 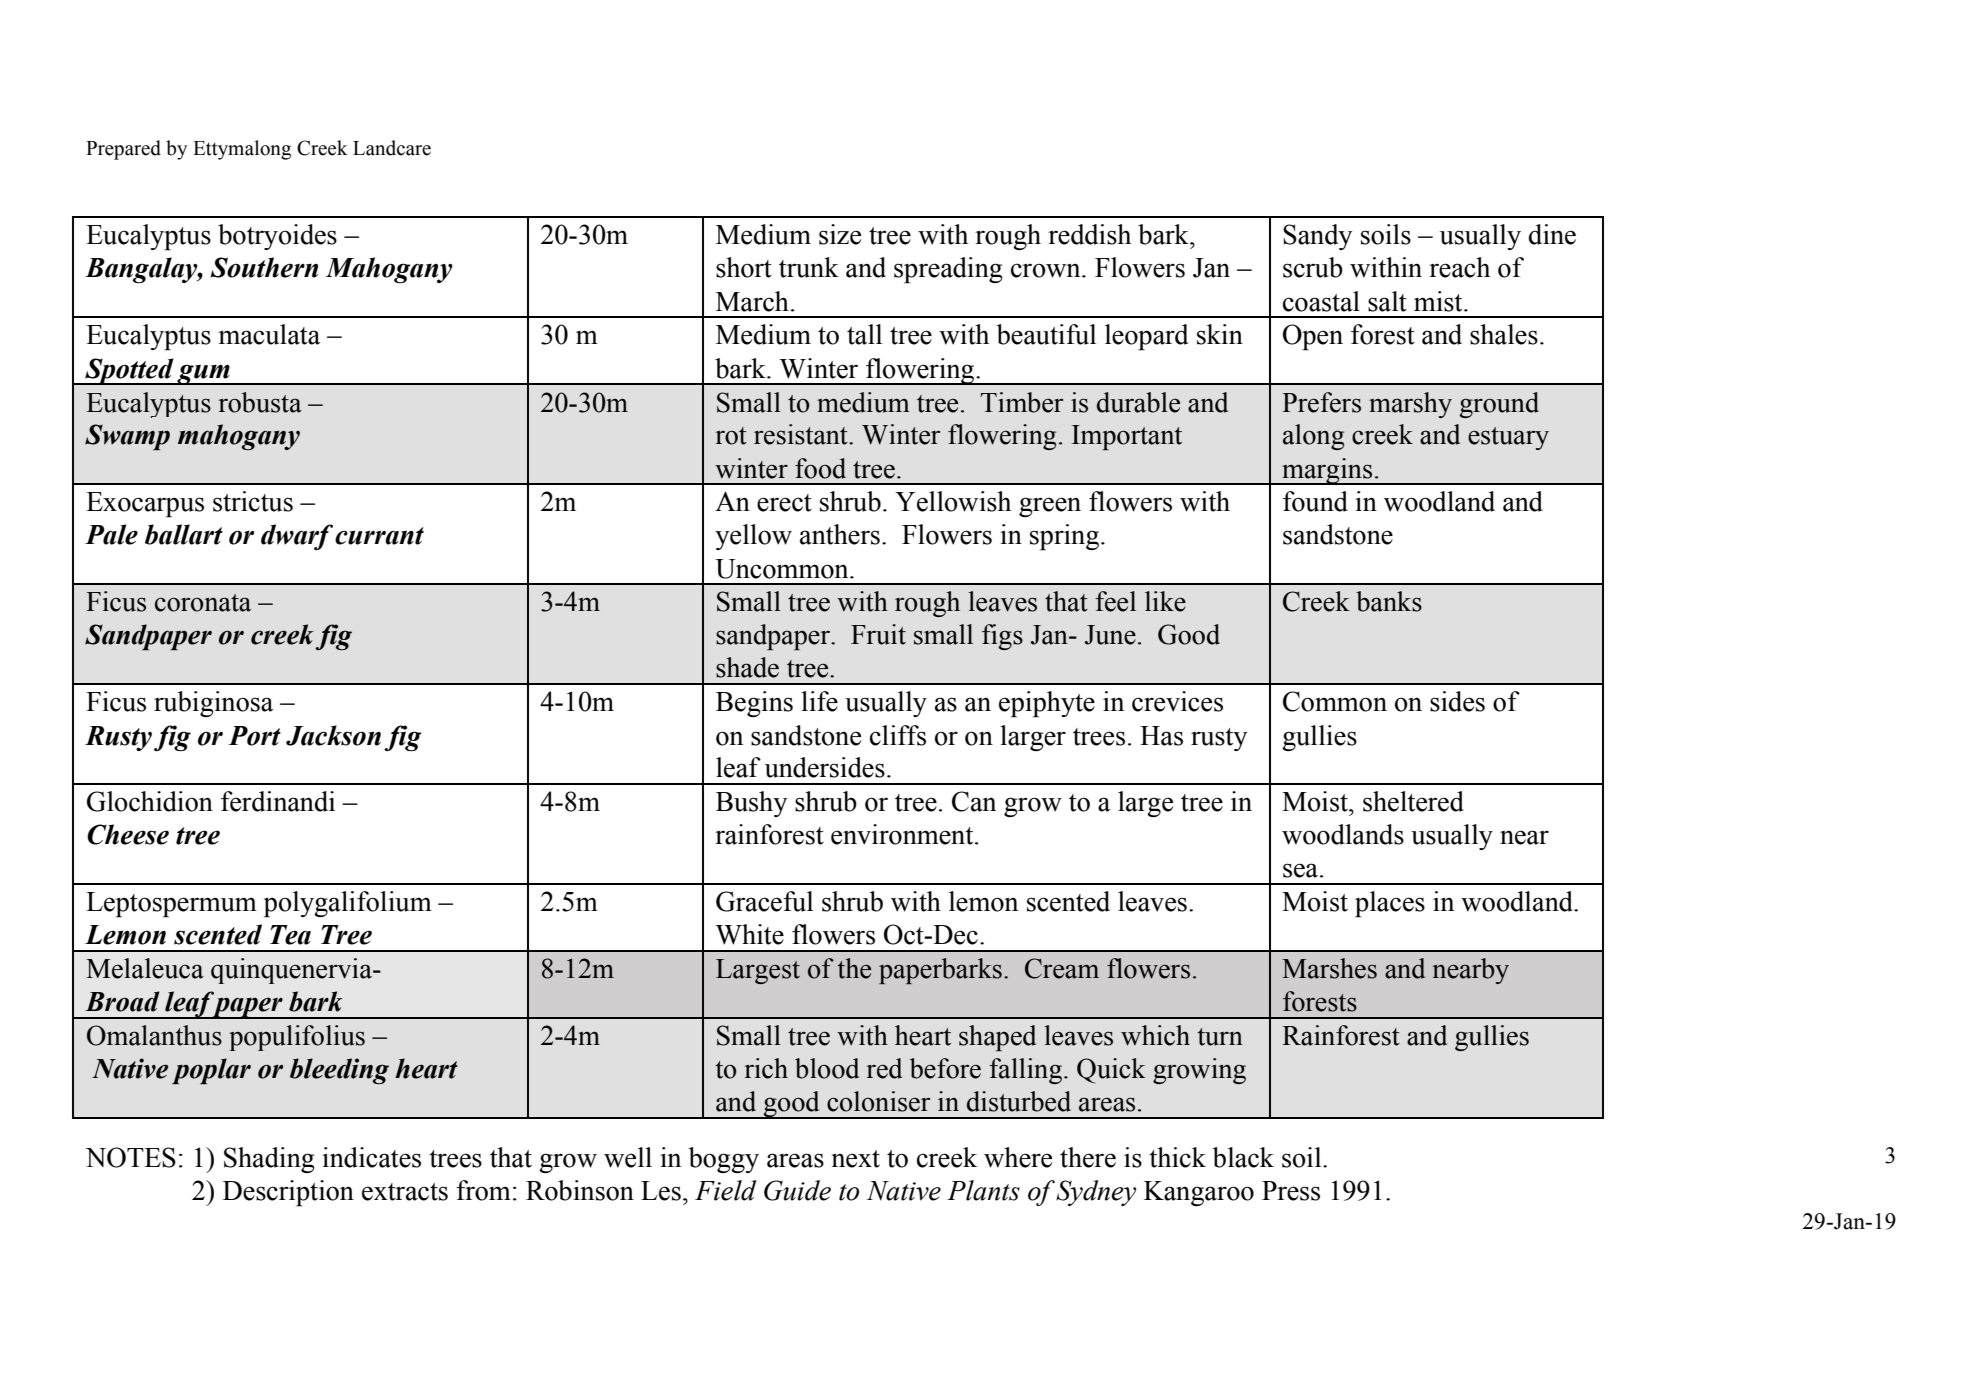 I want to click on size, so click(x=840, y=234).
